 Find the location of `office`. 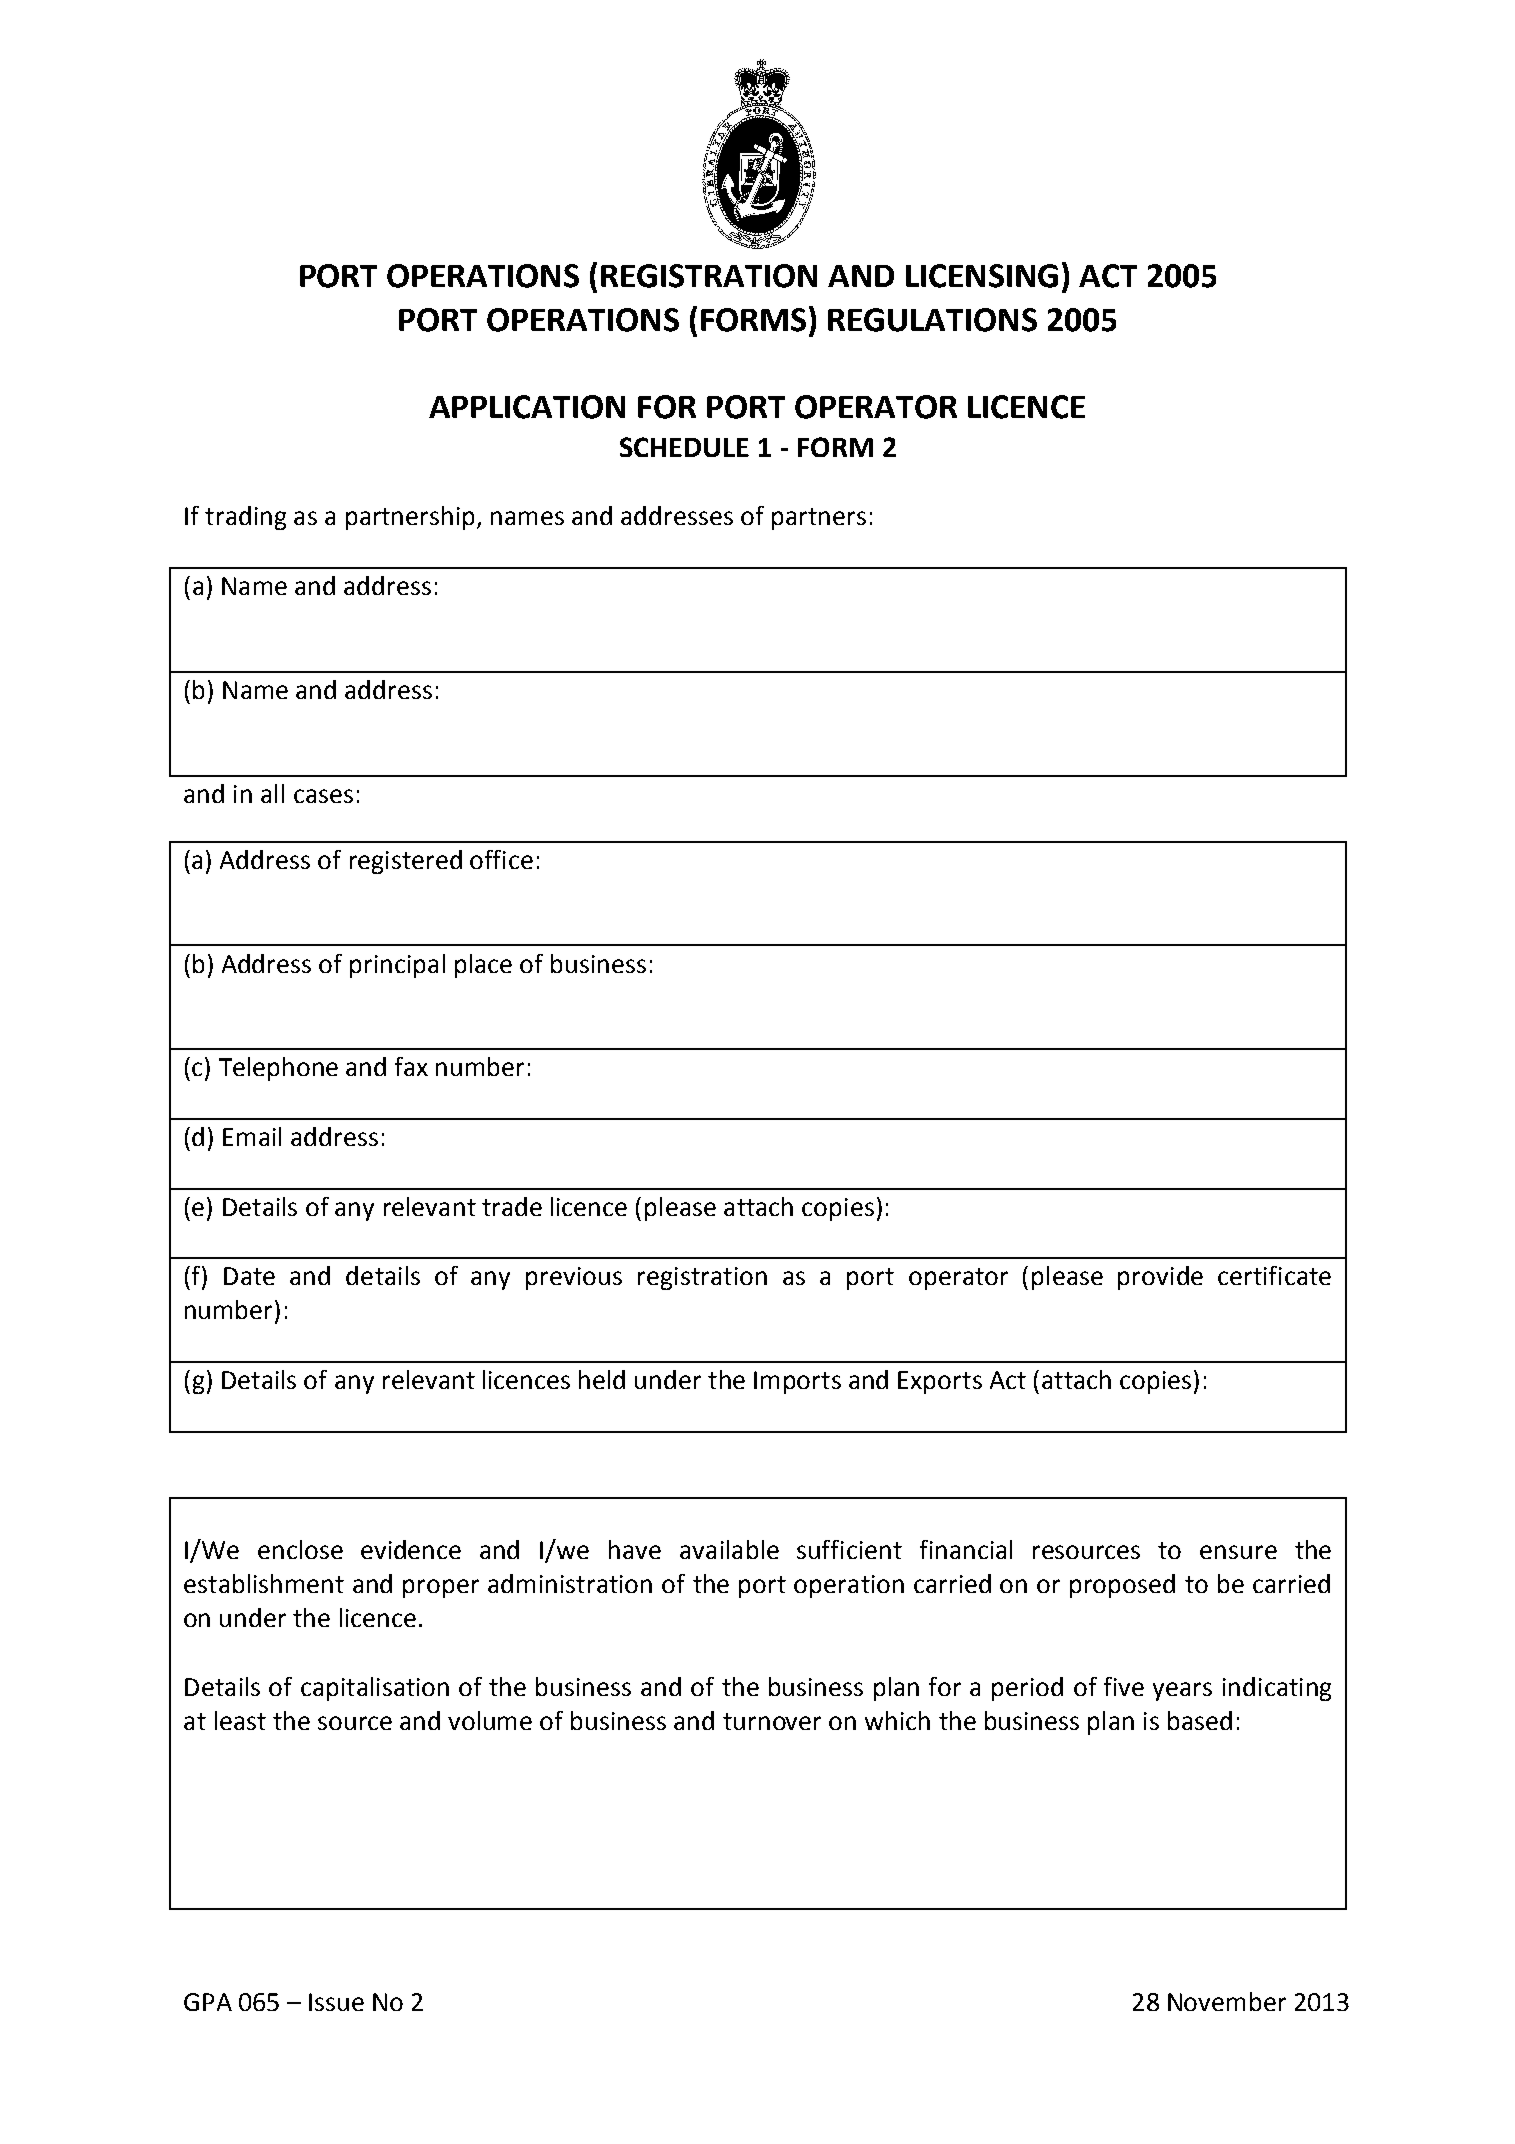

office is located at coordinates (501, 859).
